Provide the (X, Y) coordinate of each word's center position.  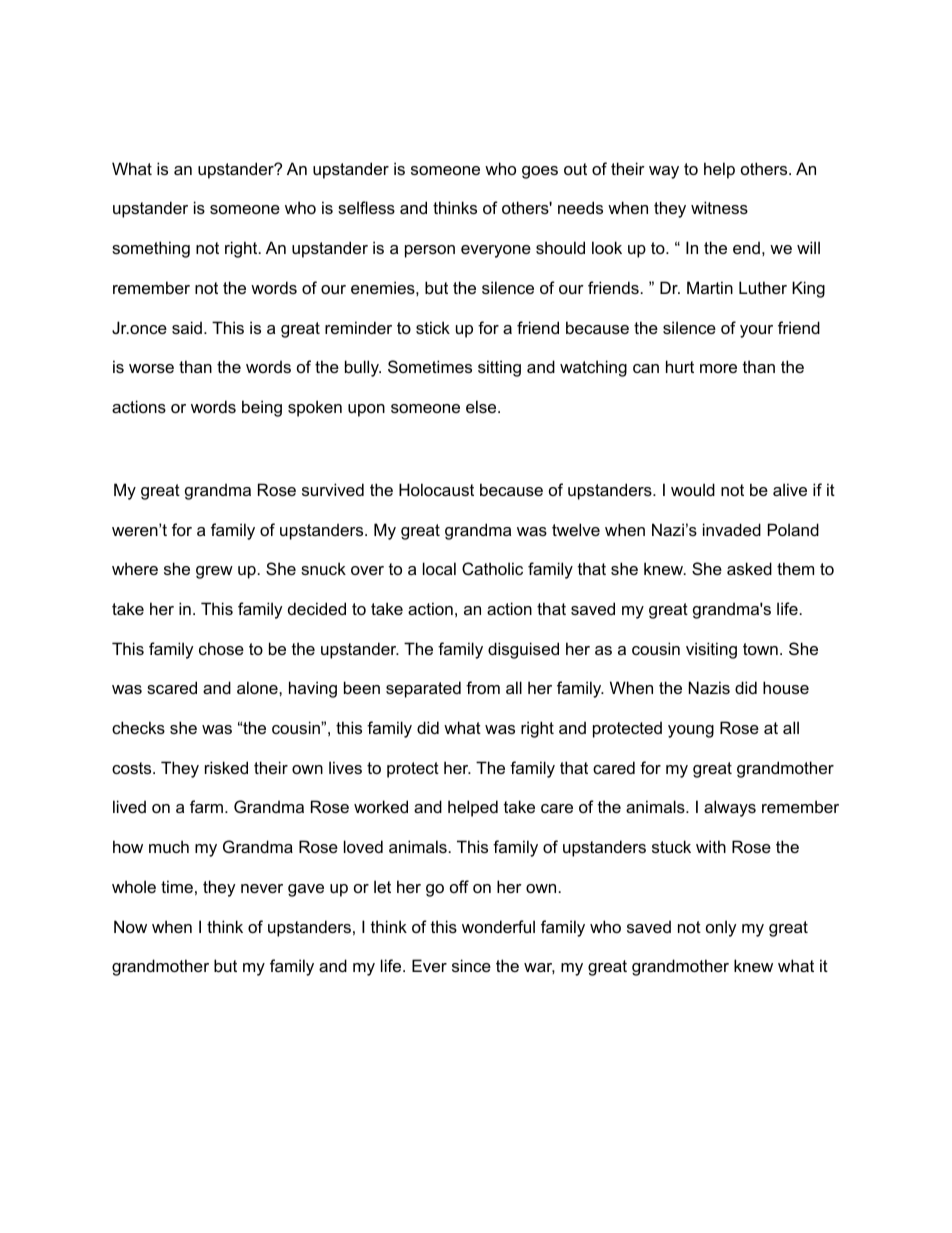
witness (719, 207)
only (721, 928)
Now (130, 926)
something (151, 249)
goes (540, 172)
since (471, 965)
